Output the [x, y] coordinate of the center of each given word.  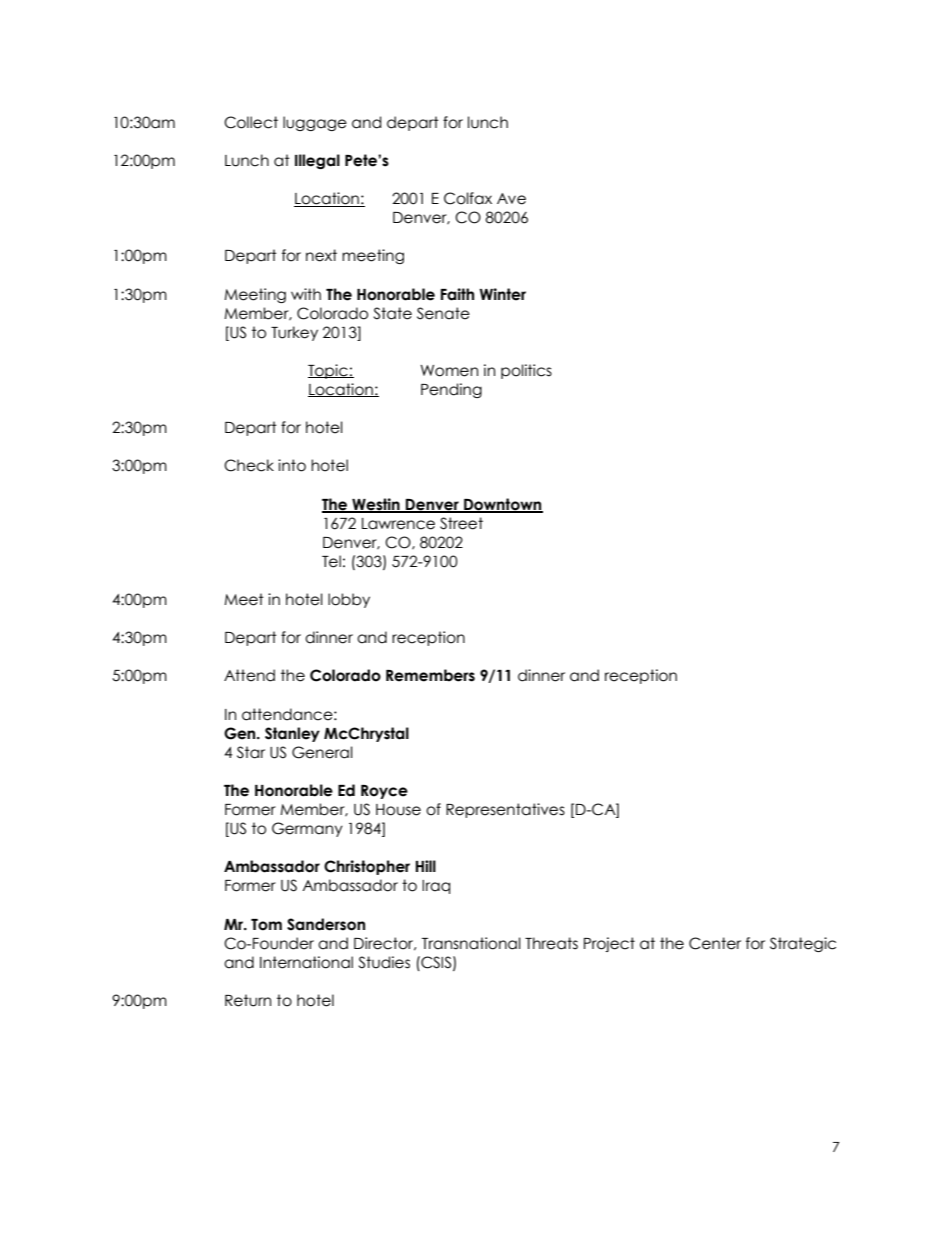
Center [715, 943]
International [306, 962]
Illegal [317, 161]
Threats [551, 943]
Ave [511, 199]
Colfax [468, 198]
